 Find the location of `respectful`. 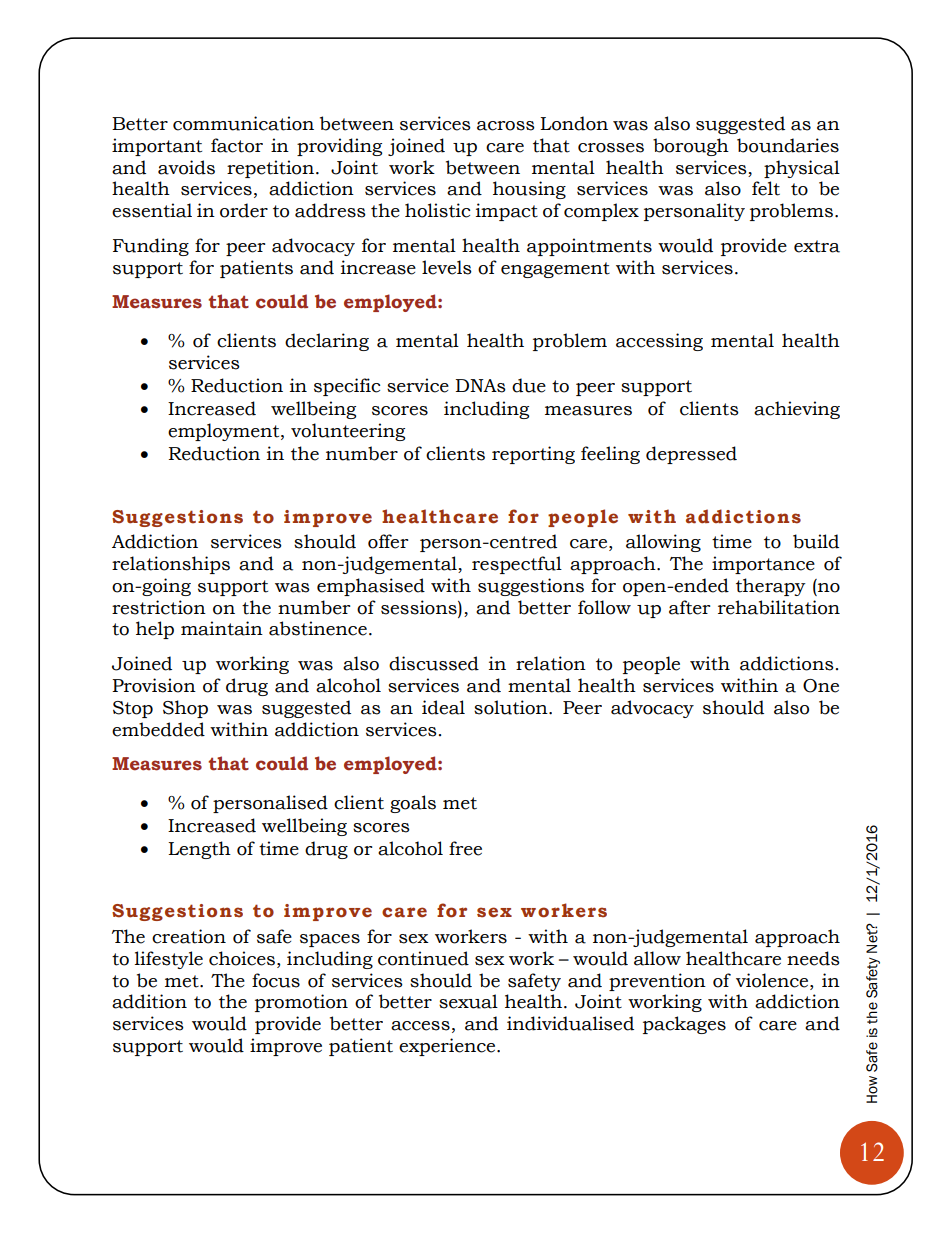

respectful is located at coordinates (517, 565).
